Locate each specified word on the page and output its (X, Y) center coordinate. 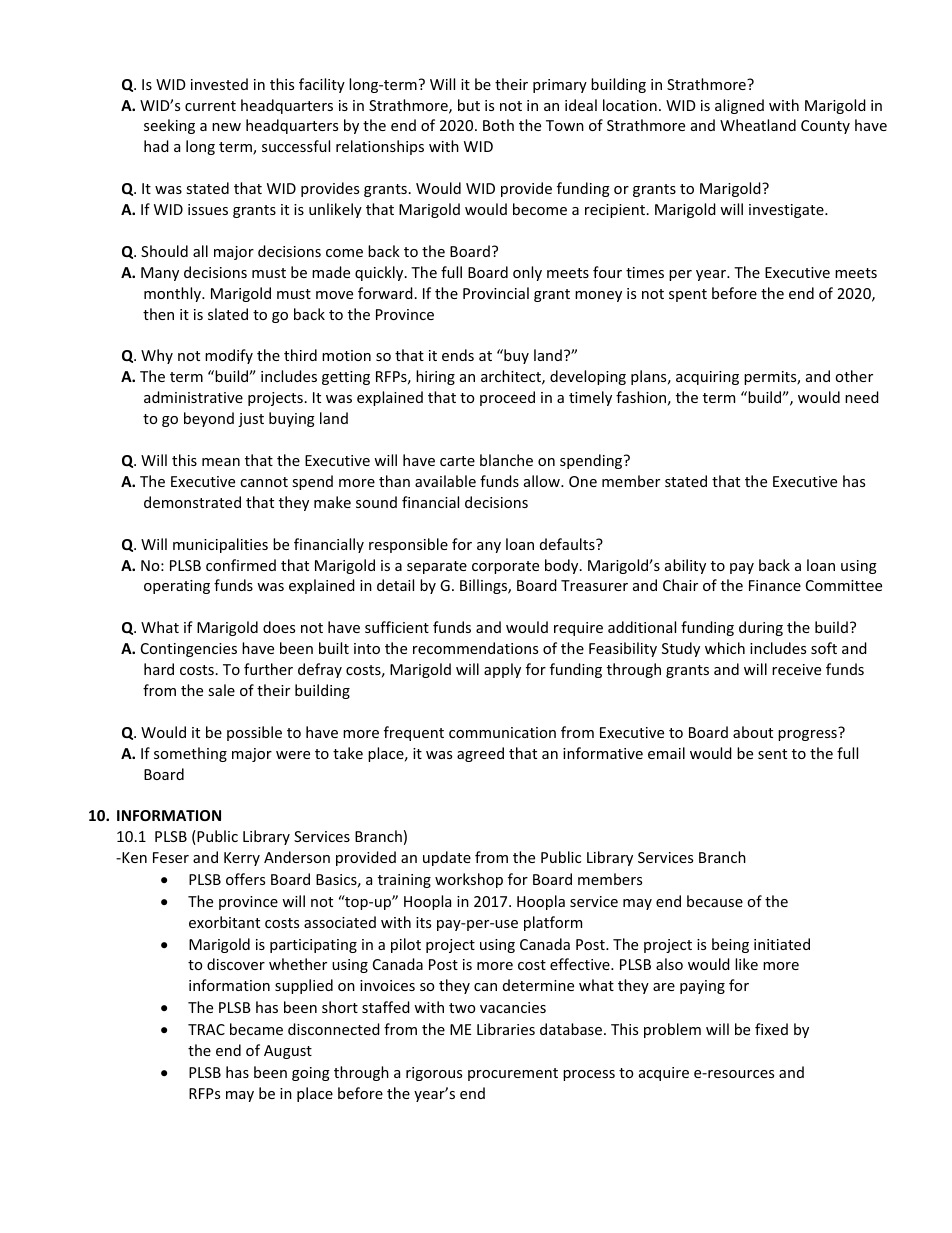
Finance (775, 585)
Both (498, 125)
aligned (739, 106)
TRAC (206, 1029)
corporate (505, 567)
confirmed (241, 565)
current (210, 106)
